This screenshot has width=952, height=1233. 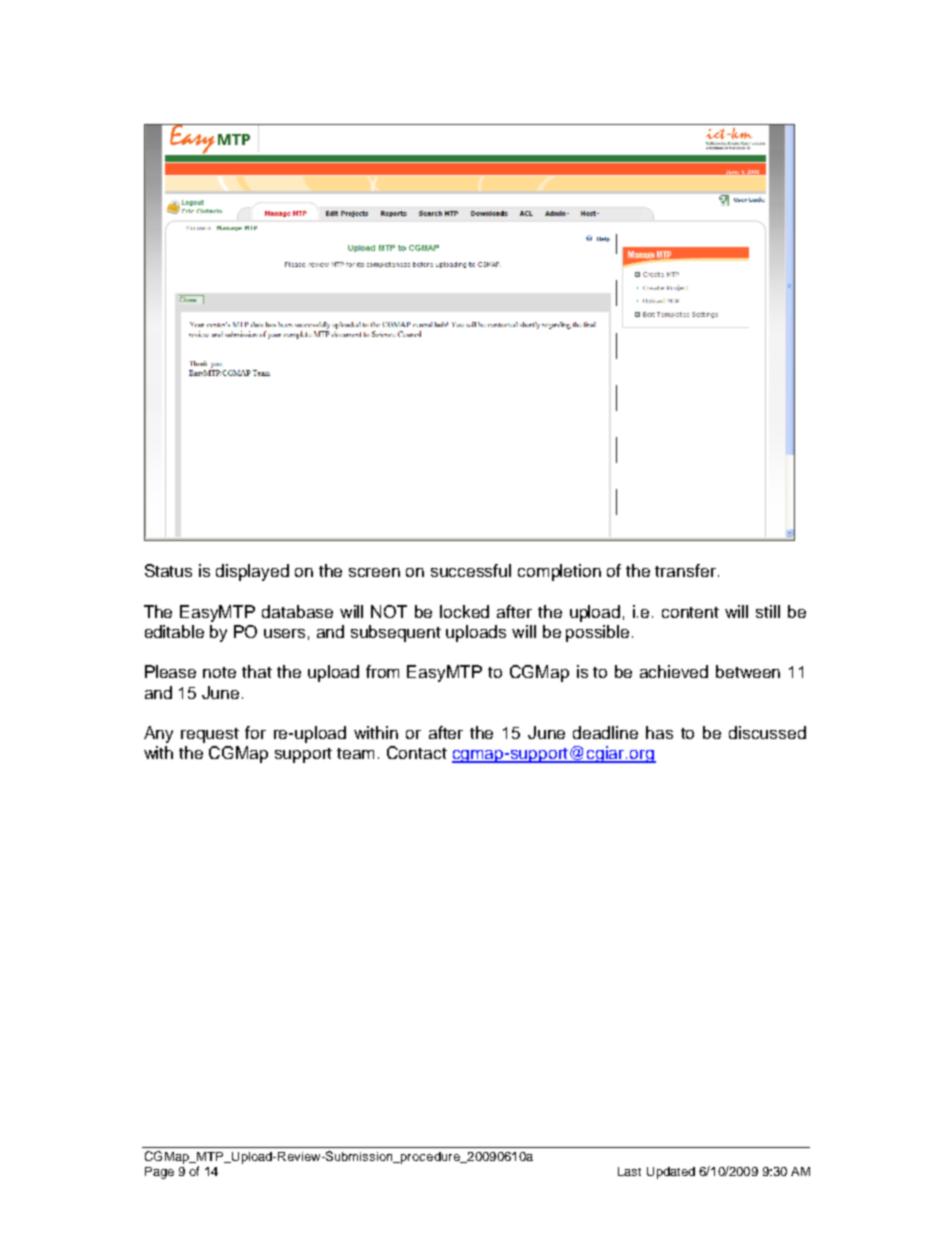 What do you see at coordinates (159, 1173) in the screenshot?
I see `Page` at bounding box center [159, 1173].
